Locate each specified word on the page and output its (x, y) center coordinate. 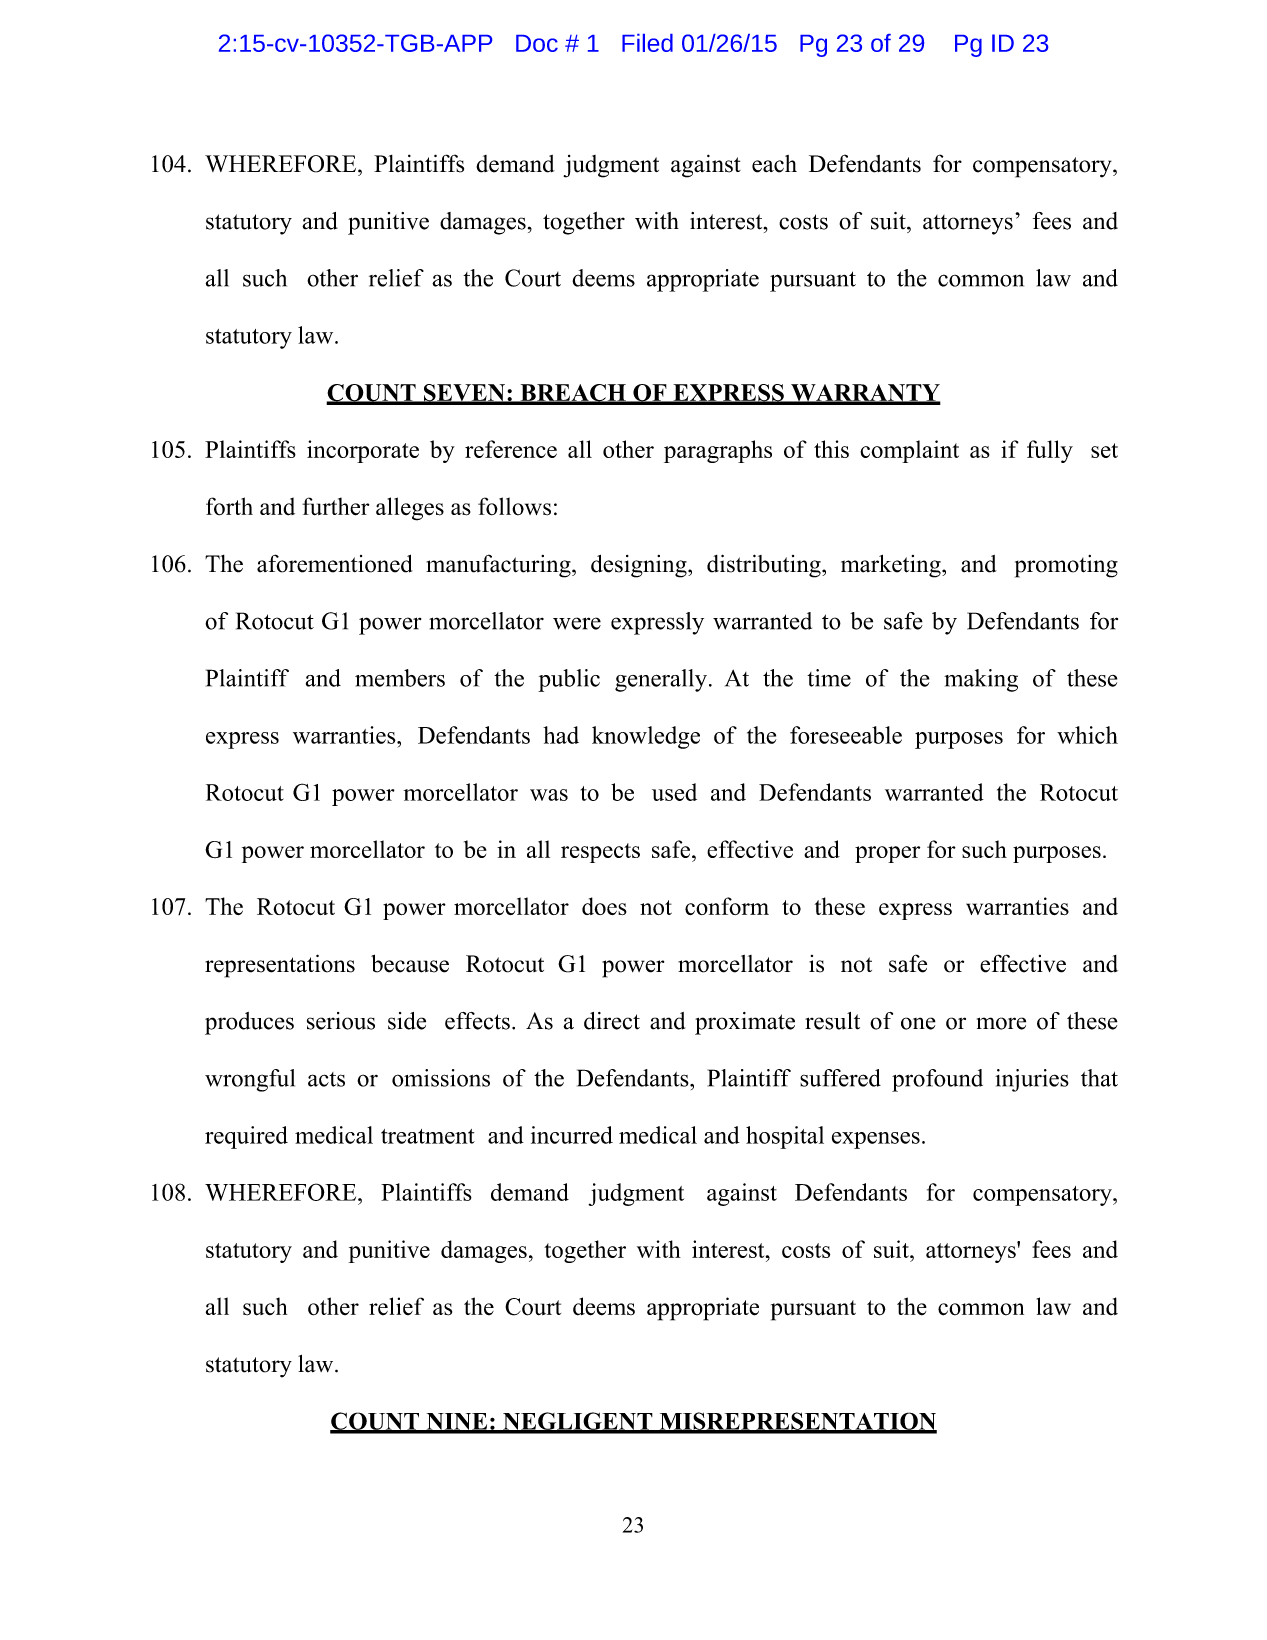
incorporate (363, 451)
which (1087, 735)
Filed (647, 43)
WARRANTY (865, 394)
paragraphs (718, 451)
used (674, 792)
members (400, 678)
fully (1050, 451)
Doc (537, 43)
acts (326, 1079)
